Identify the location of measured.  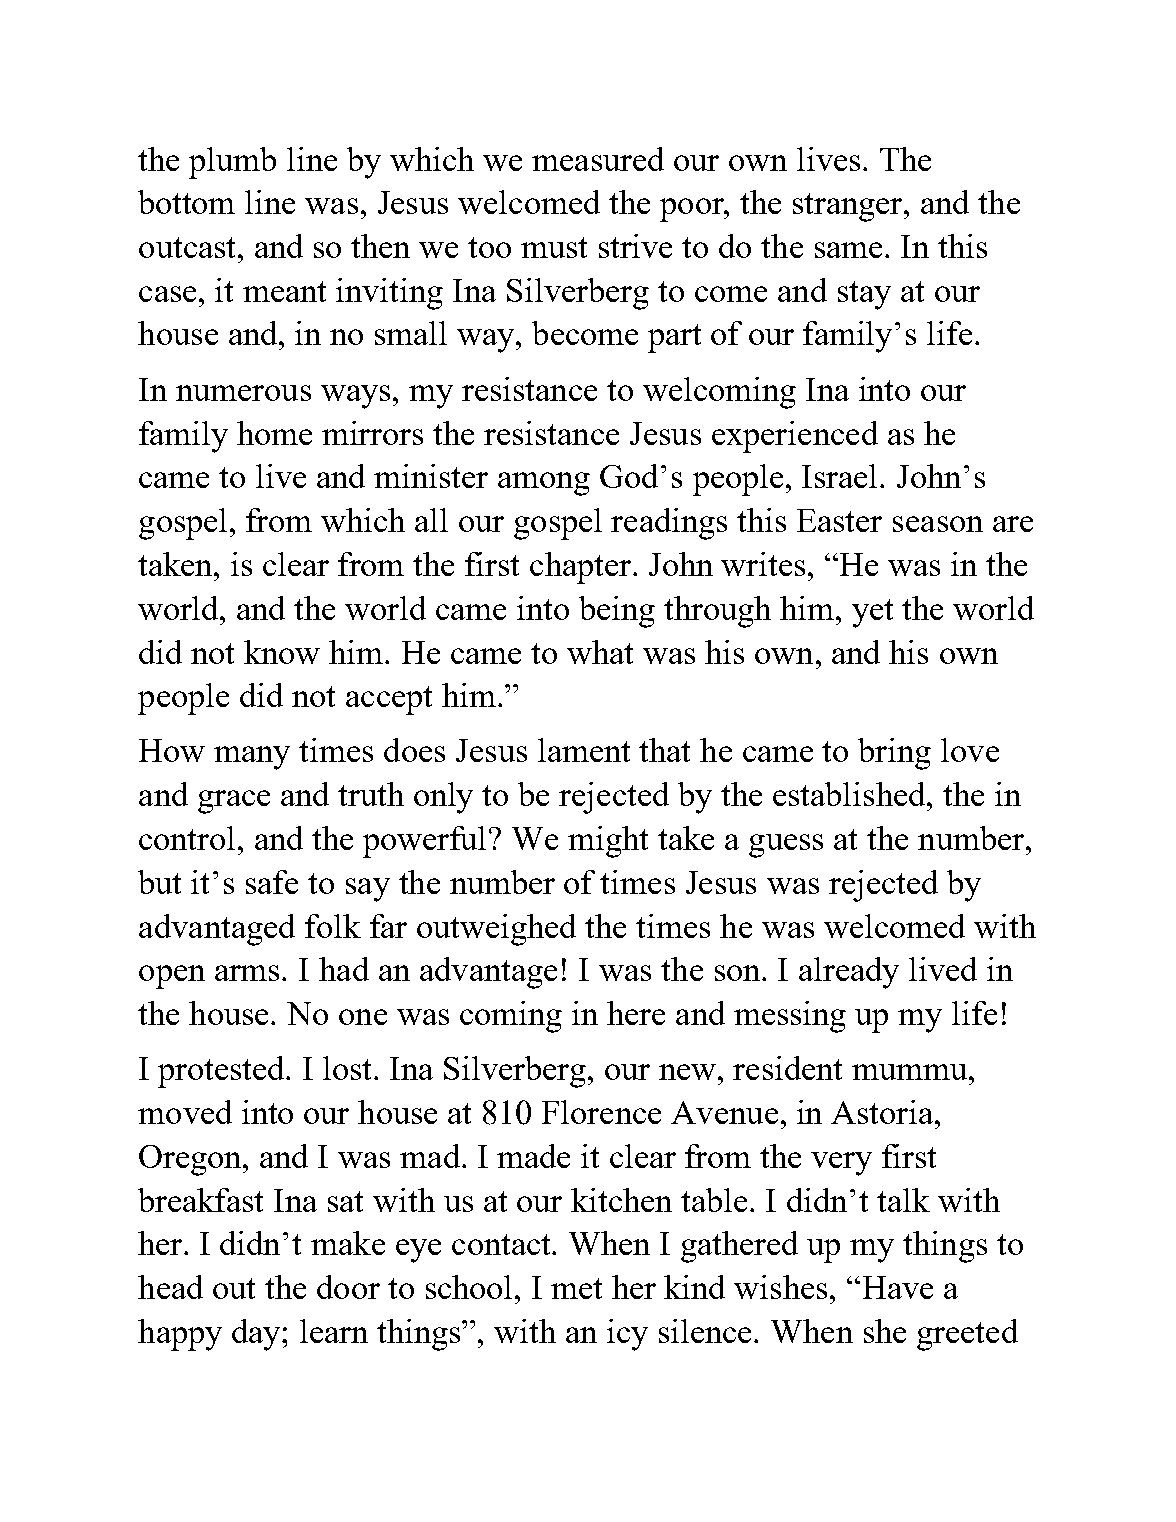
(598, 159).
